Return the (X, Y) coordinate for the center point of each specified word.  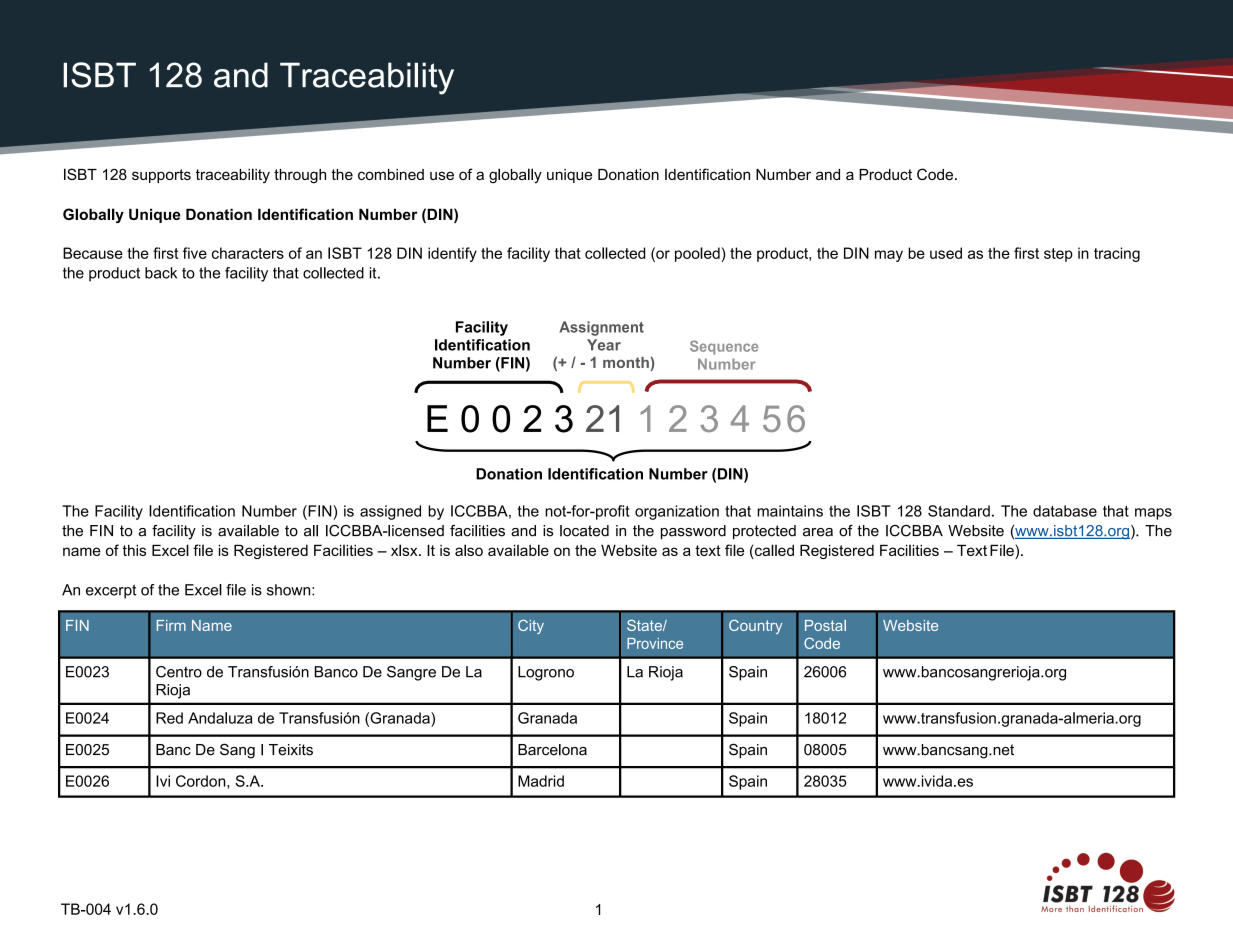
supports (161, 176)
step (1058, 255)
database (1065, 511)
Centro (179, 672)
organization (677, 512)
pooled (697, 254)
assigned (390, 512)
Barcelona (552, 750)
